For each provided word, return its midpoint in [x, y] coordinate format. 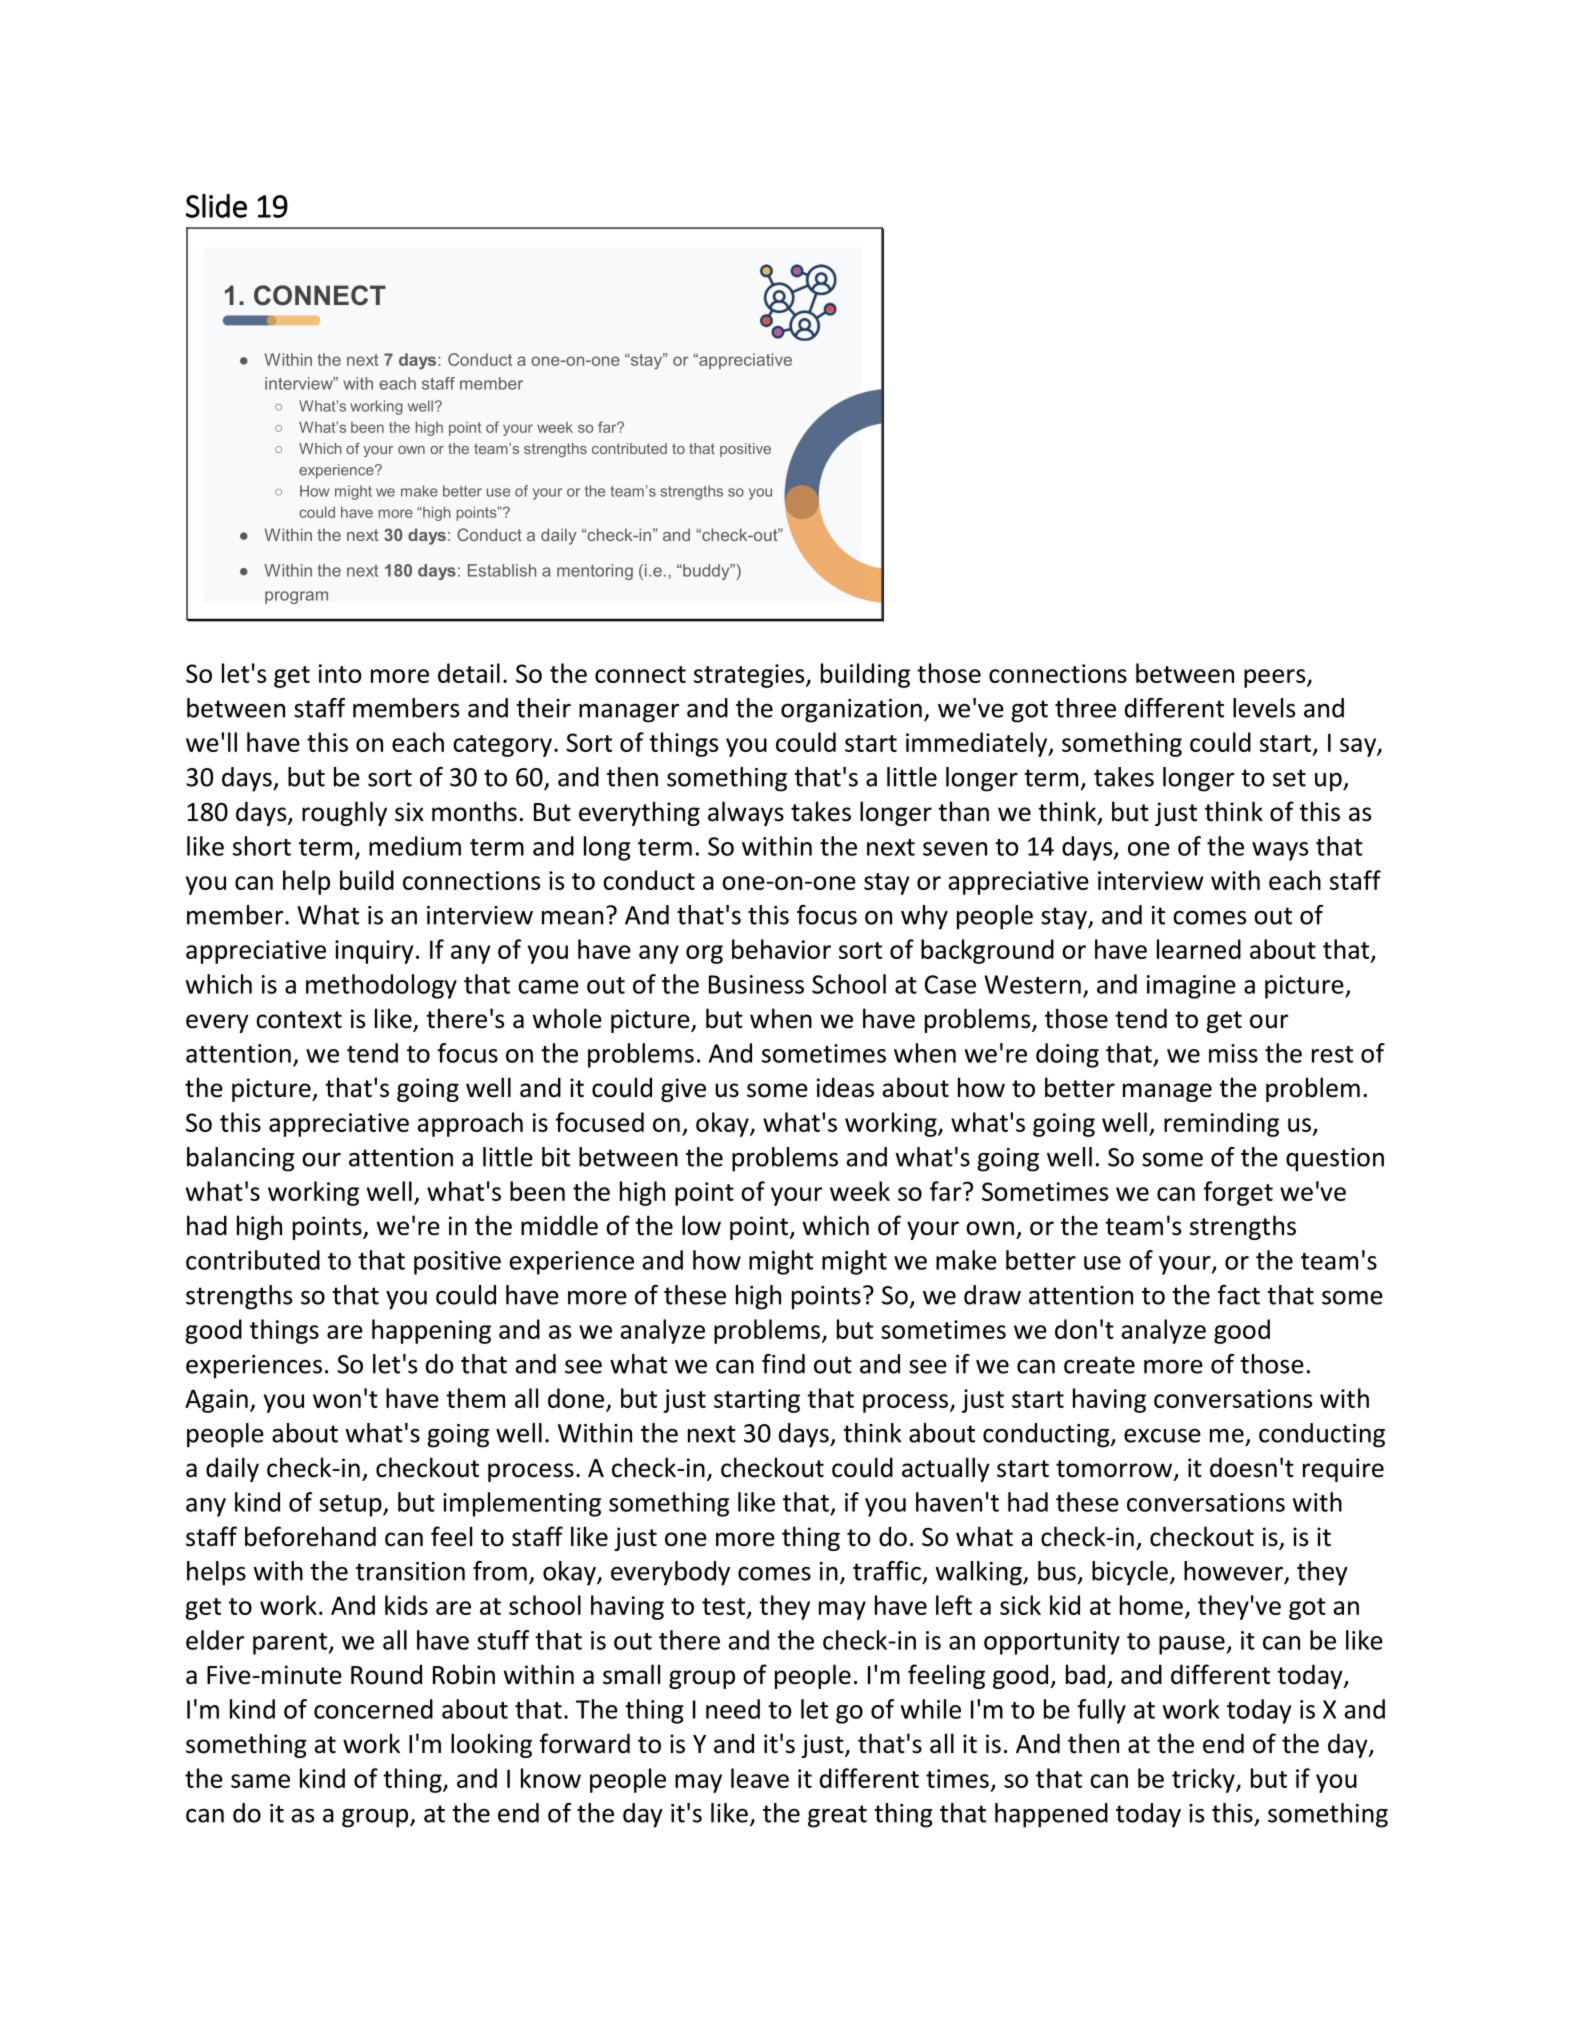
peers [1276, 678]
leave [760, 1778]
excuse [1162, 1436]
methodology [381, 986]
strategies [750, 676]
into [340, 673]
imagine [1191, 987]
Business [756, 984]
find [783, 1364]
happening [431, 1331]
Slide [216, 206]
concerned [373, 1709]
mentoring [595, 572]
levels [1264, 708]
